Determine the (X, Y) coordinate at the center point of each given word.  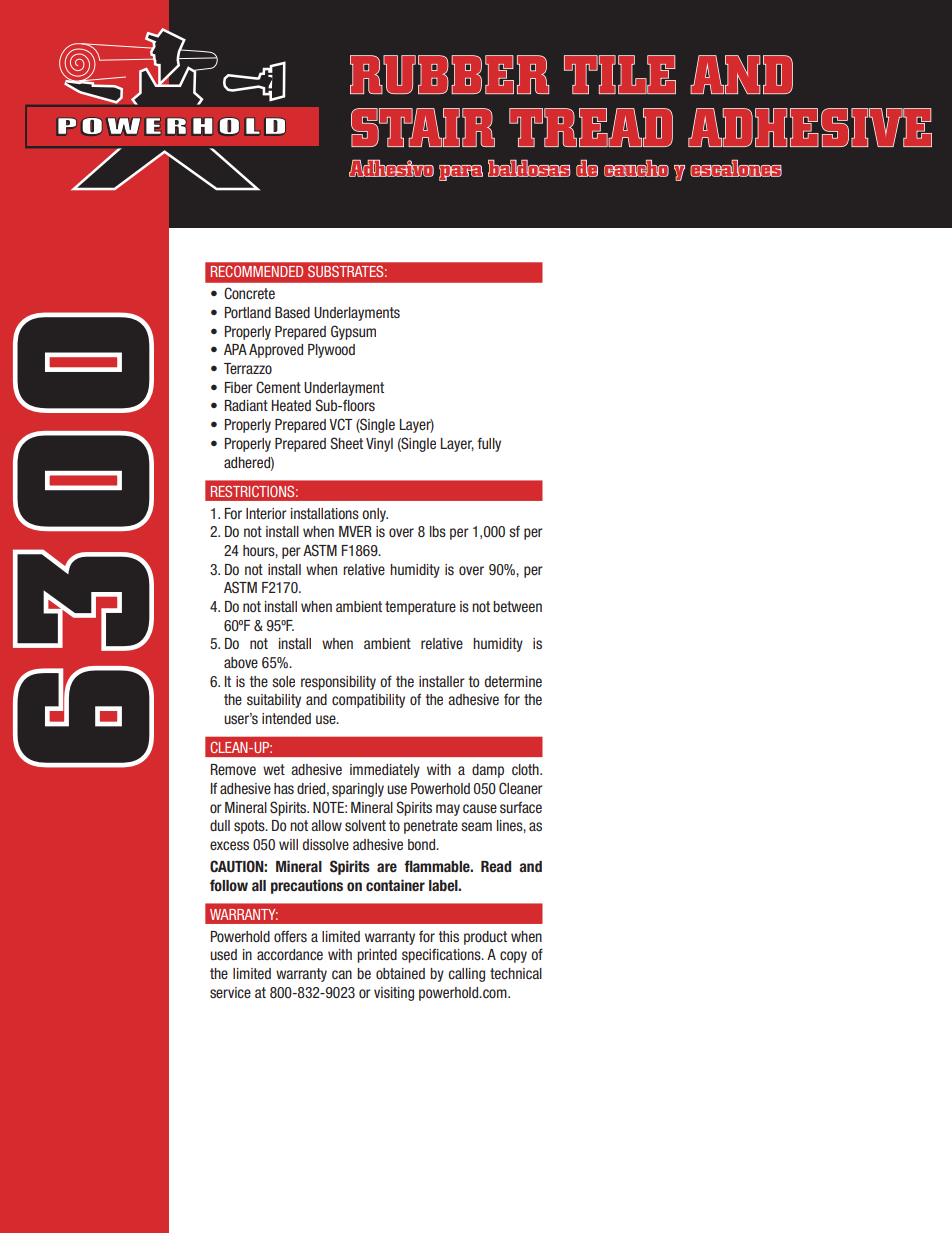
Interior (266, 513)
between (517, 606)
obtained (400, 973)
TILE (620, 74)
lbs (438, 531)
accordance (290, 954)
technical (516, 973)
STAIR (423, 127)
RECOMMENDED (257, 271)
